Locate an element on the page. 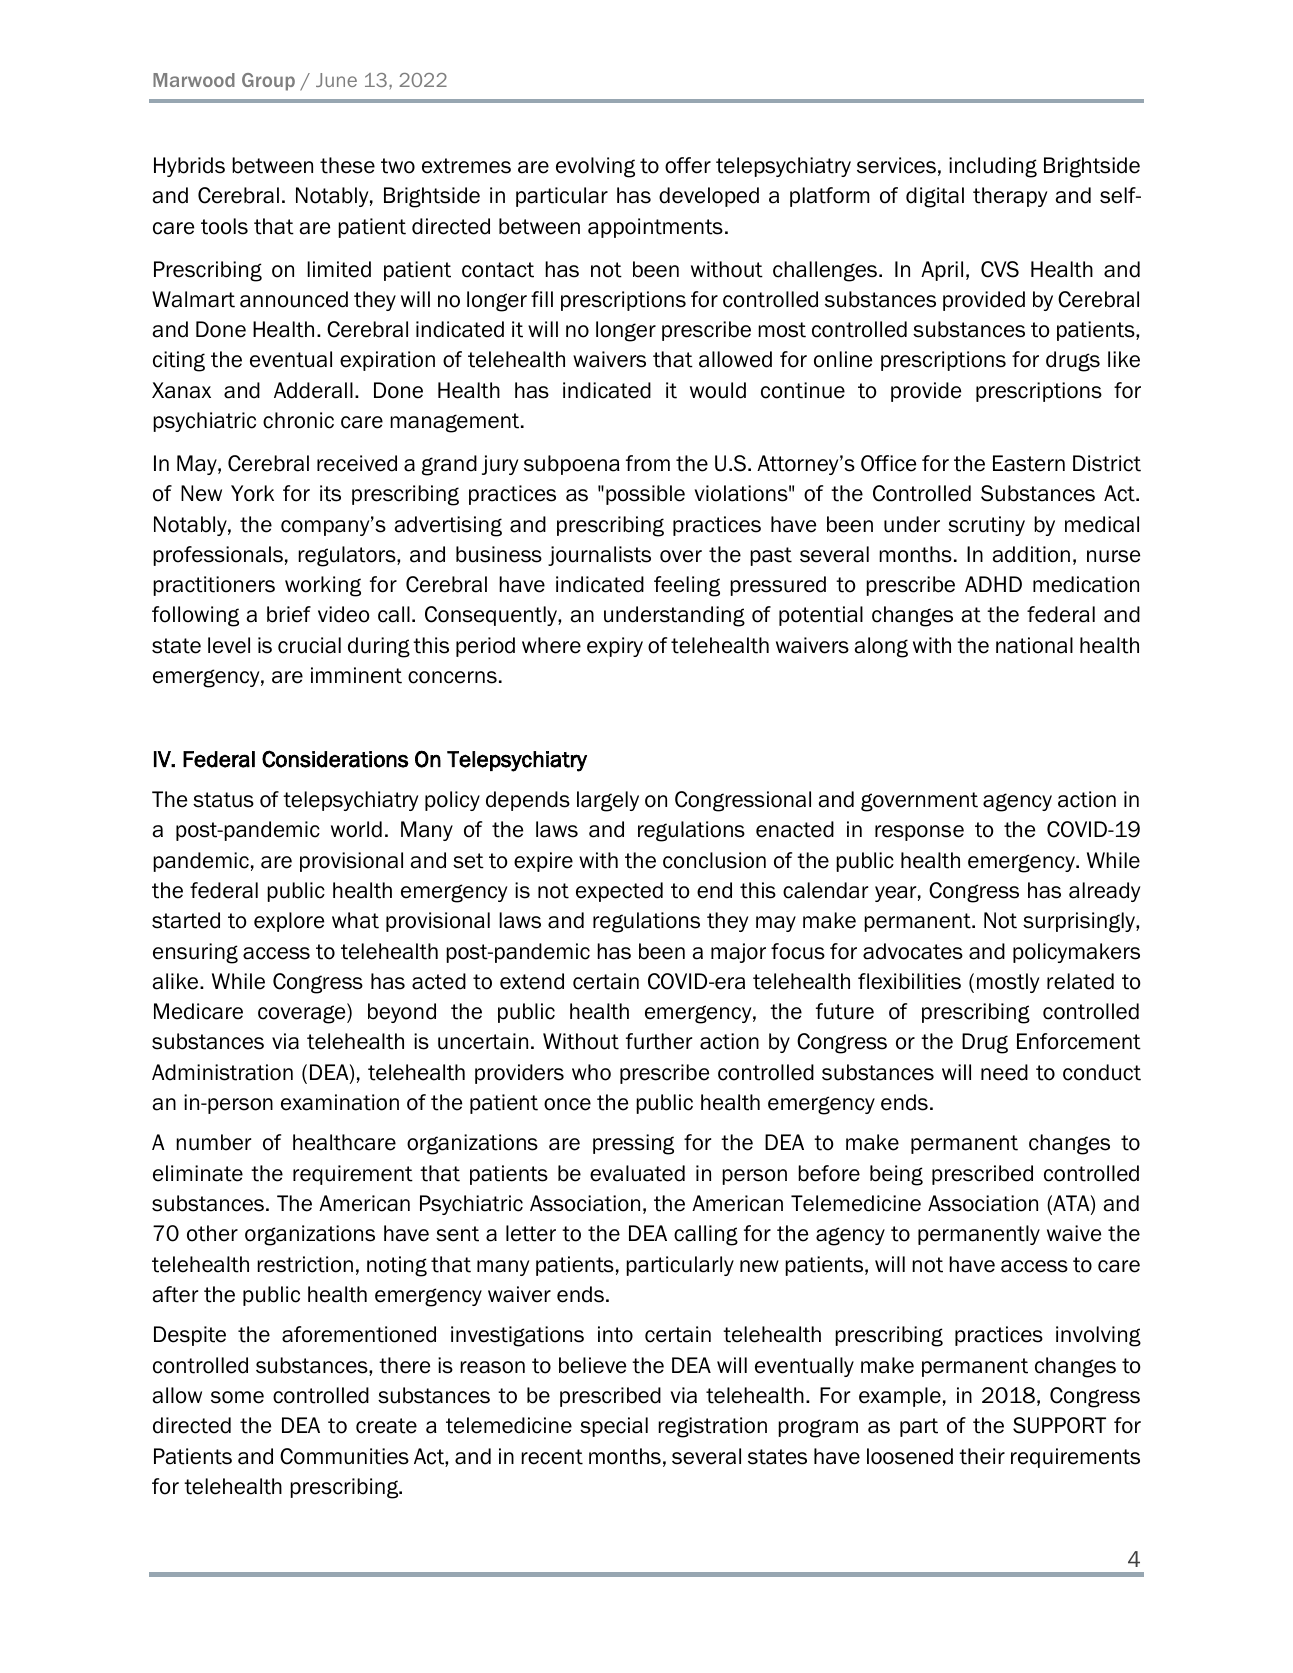 The image size is (1293, 1673). their is located at coordinates (982, 1456).
